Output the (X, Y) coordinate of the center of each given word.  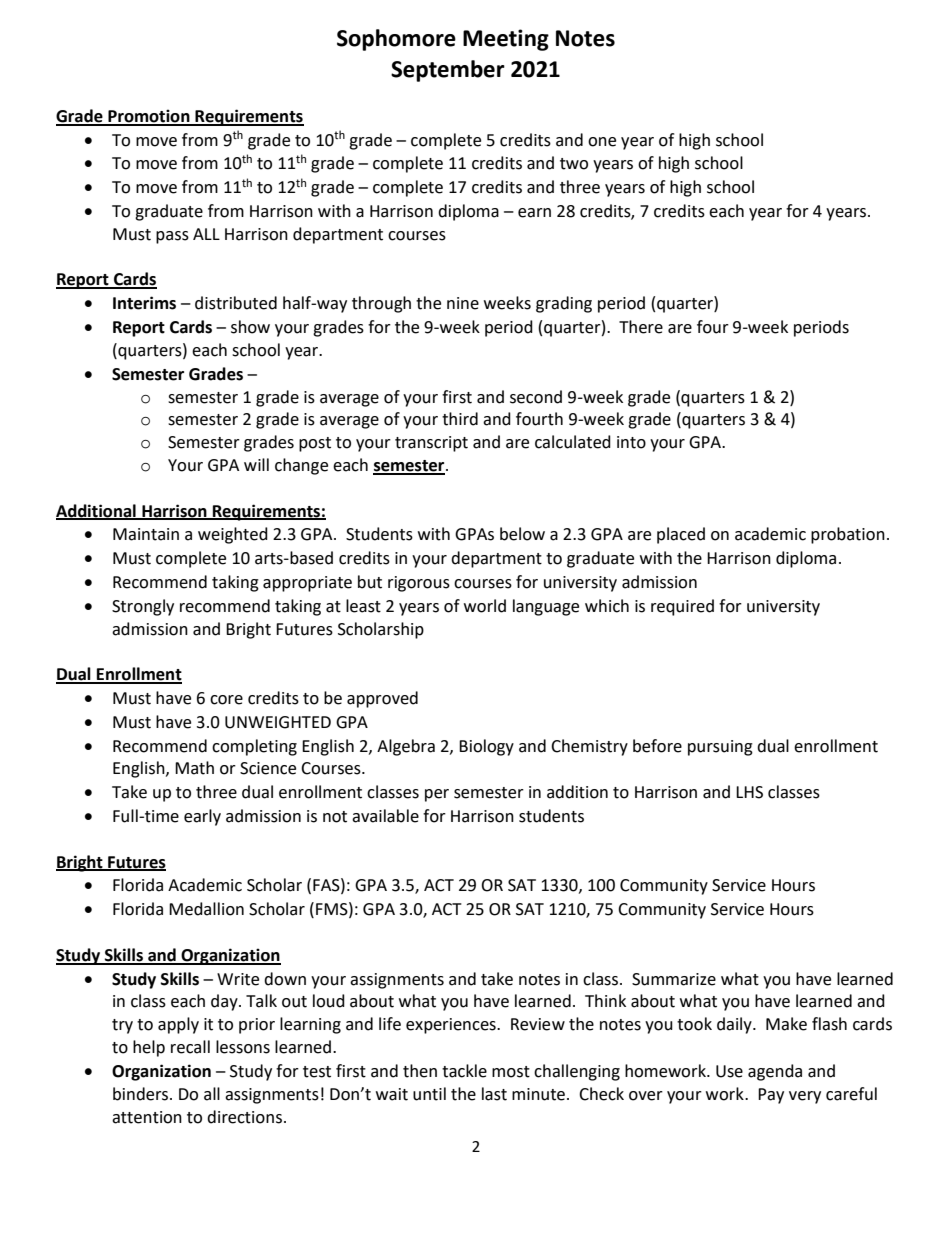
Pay (771, 1096)
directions (244, 1117)
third (460, 419)
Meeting (506, 40)
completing (254, 747)
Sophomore (396, 40)
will (256, 464)
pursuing (720, 748)
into (631, 442)
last (494, 1094)
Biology (486, 747)
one (602, 142)
